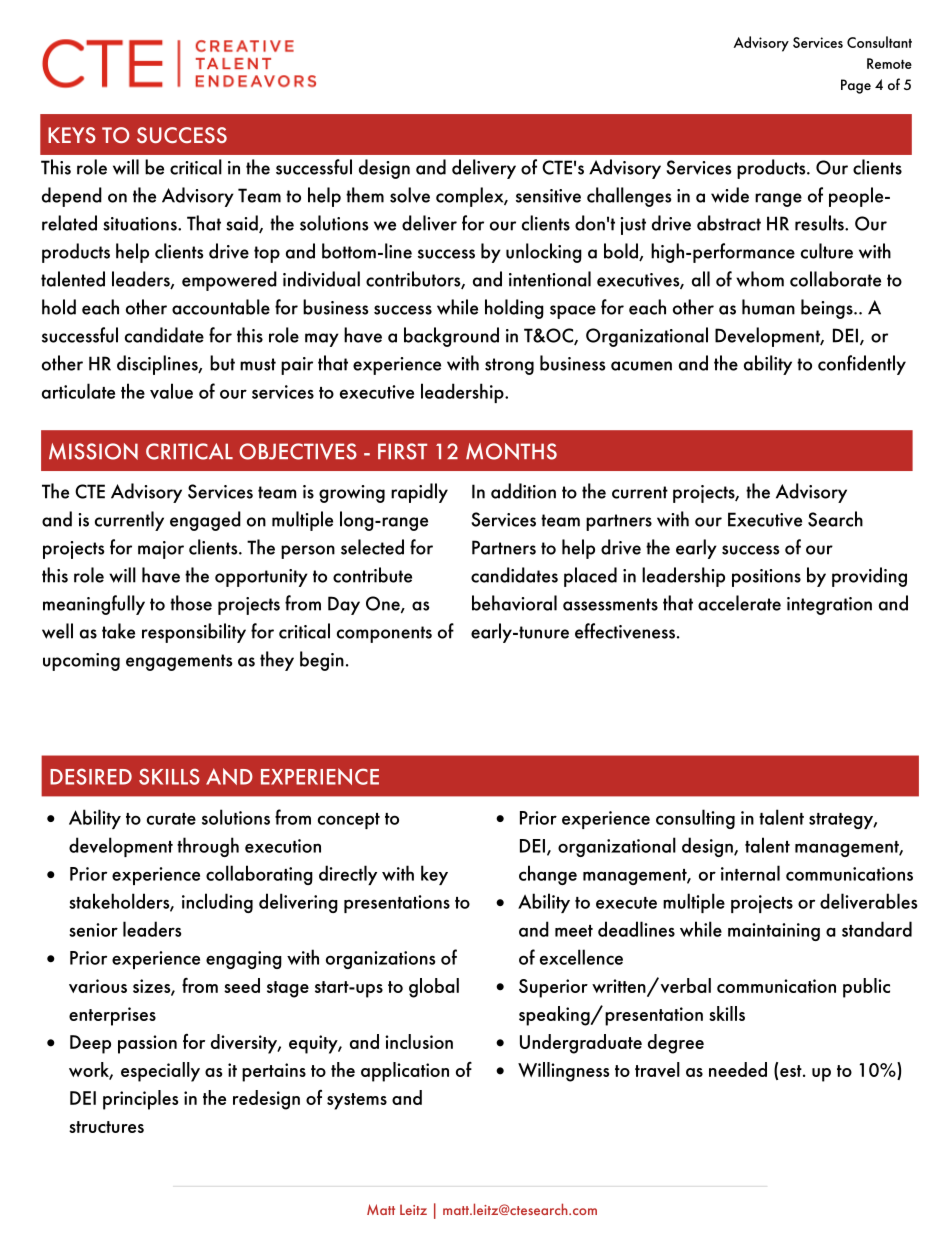 The height and width of the screenshot is (1233, 952). I want to click on Page, so click(856, 86).
